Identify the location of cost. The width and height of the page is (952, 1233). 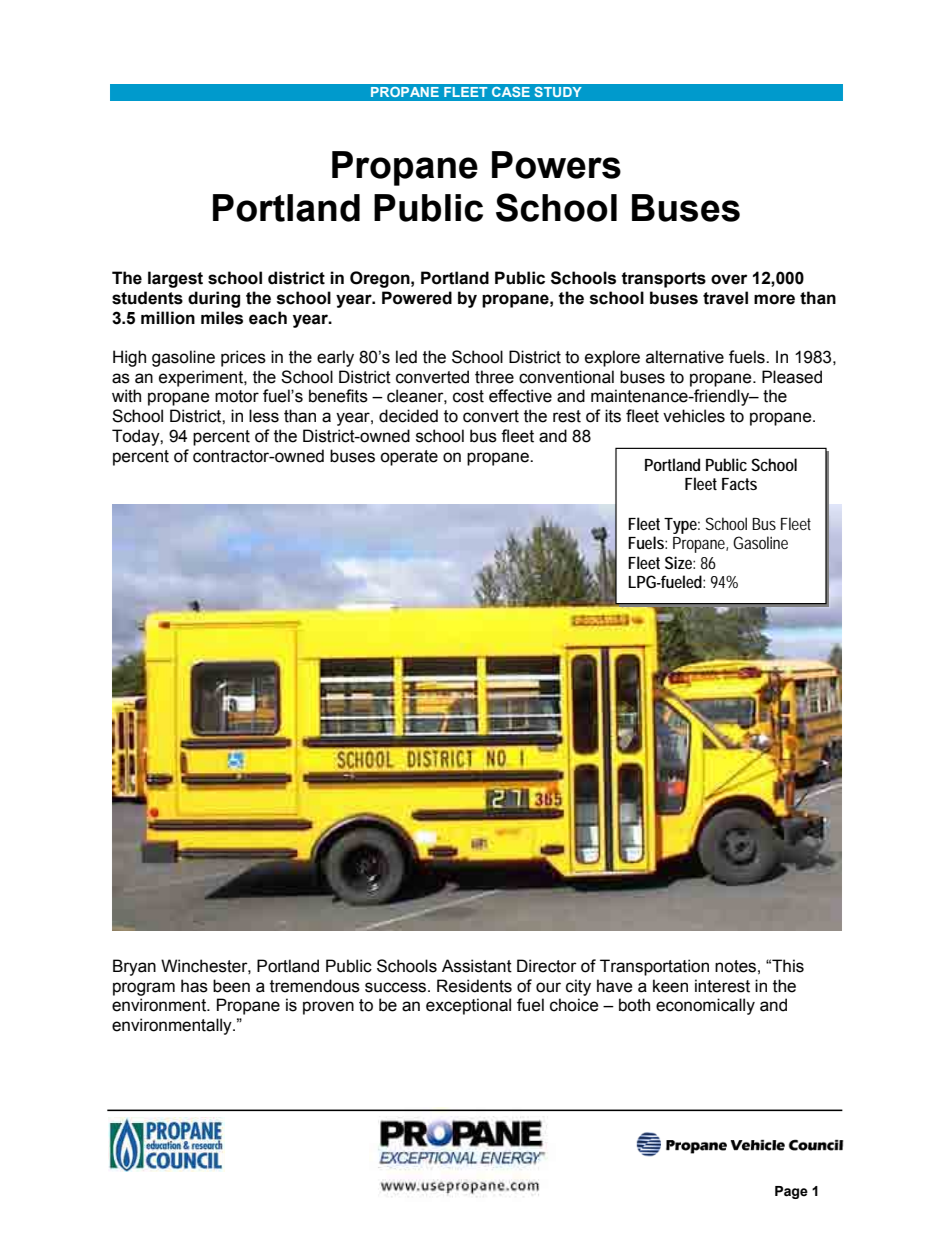
(468, 396).
